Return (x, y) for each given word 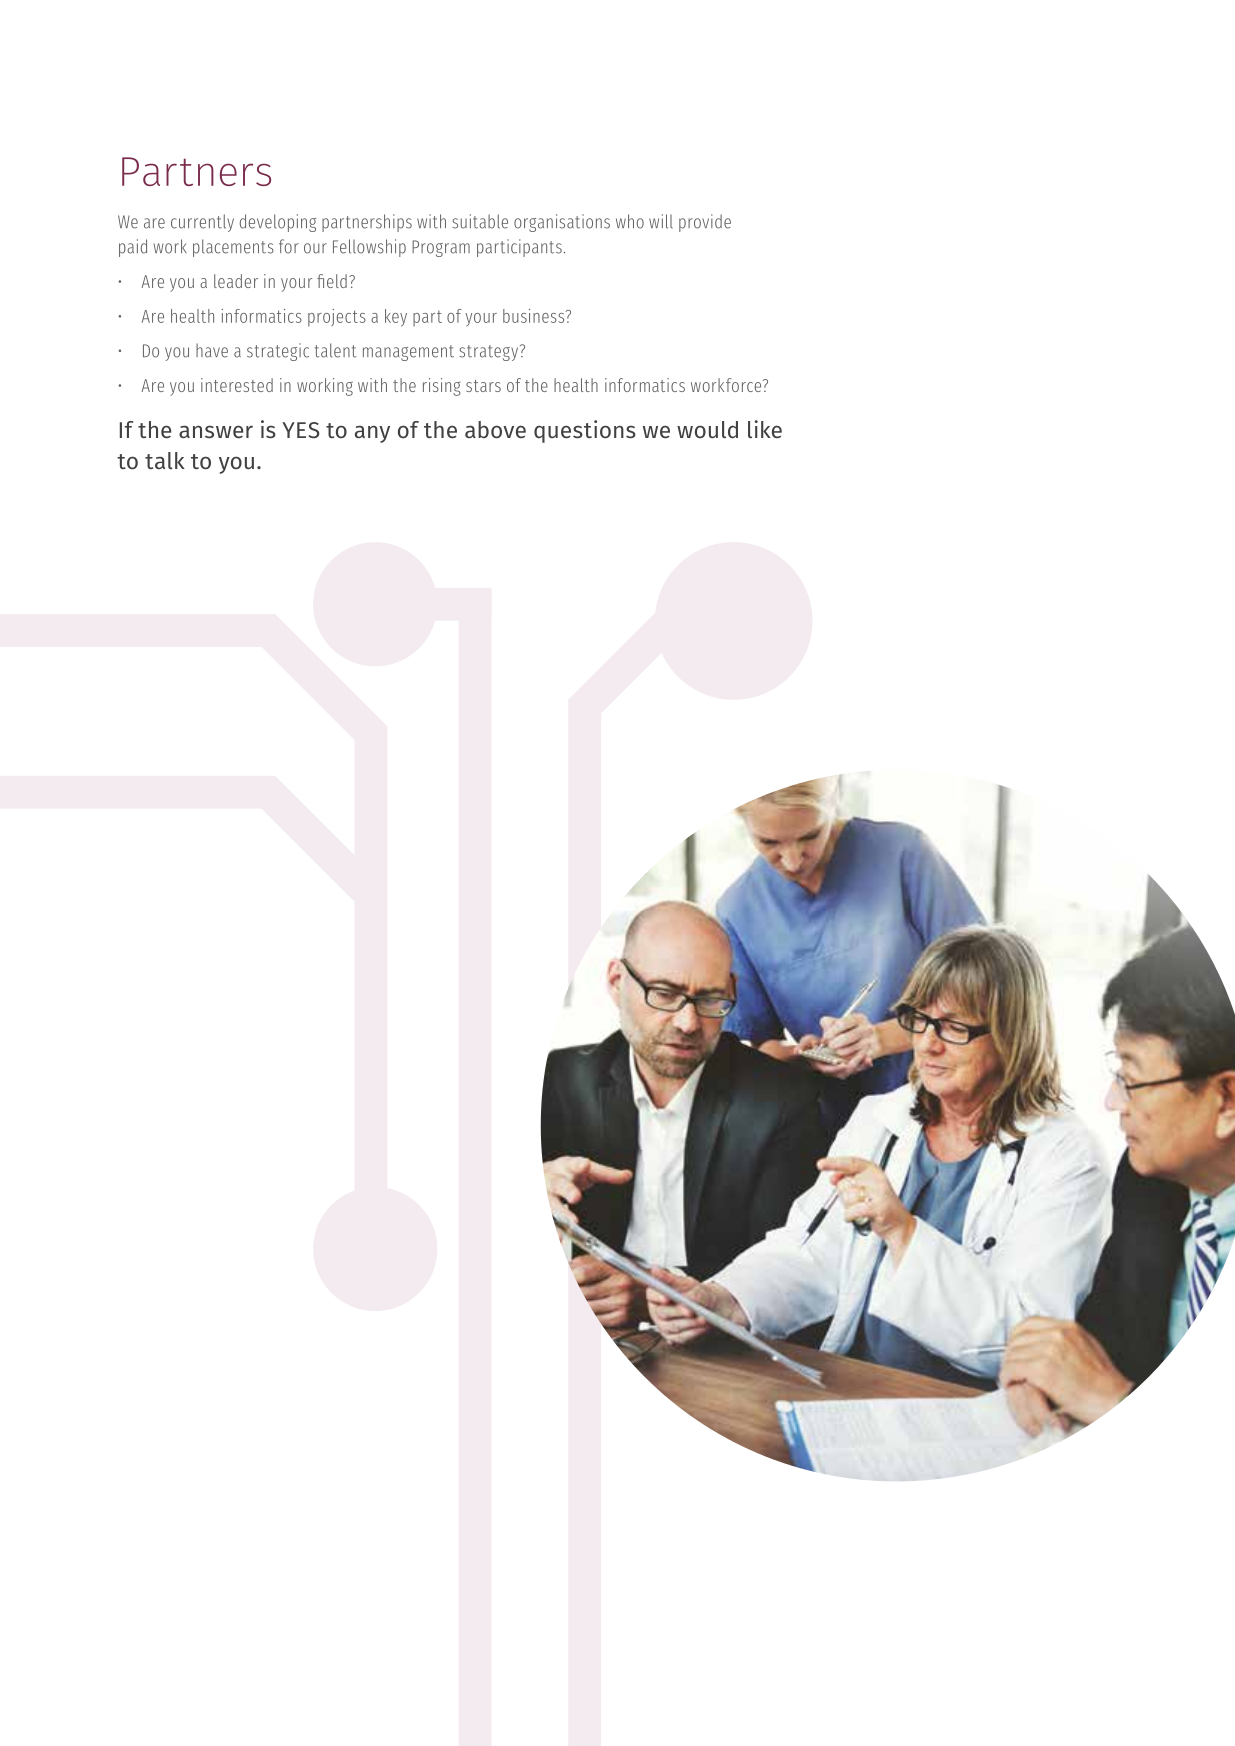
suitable (480, 221)
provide (705, 223)
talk (165, 460)
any (372, 434)
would (707, 429)
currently (202, 223)
